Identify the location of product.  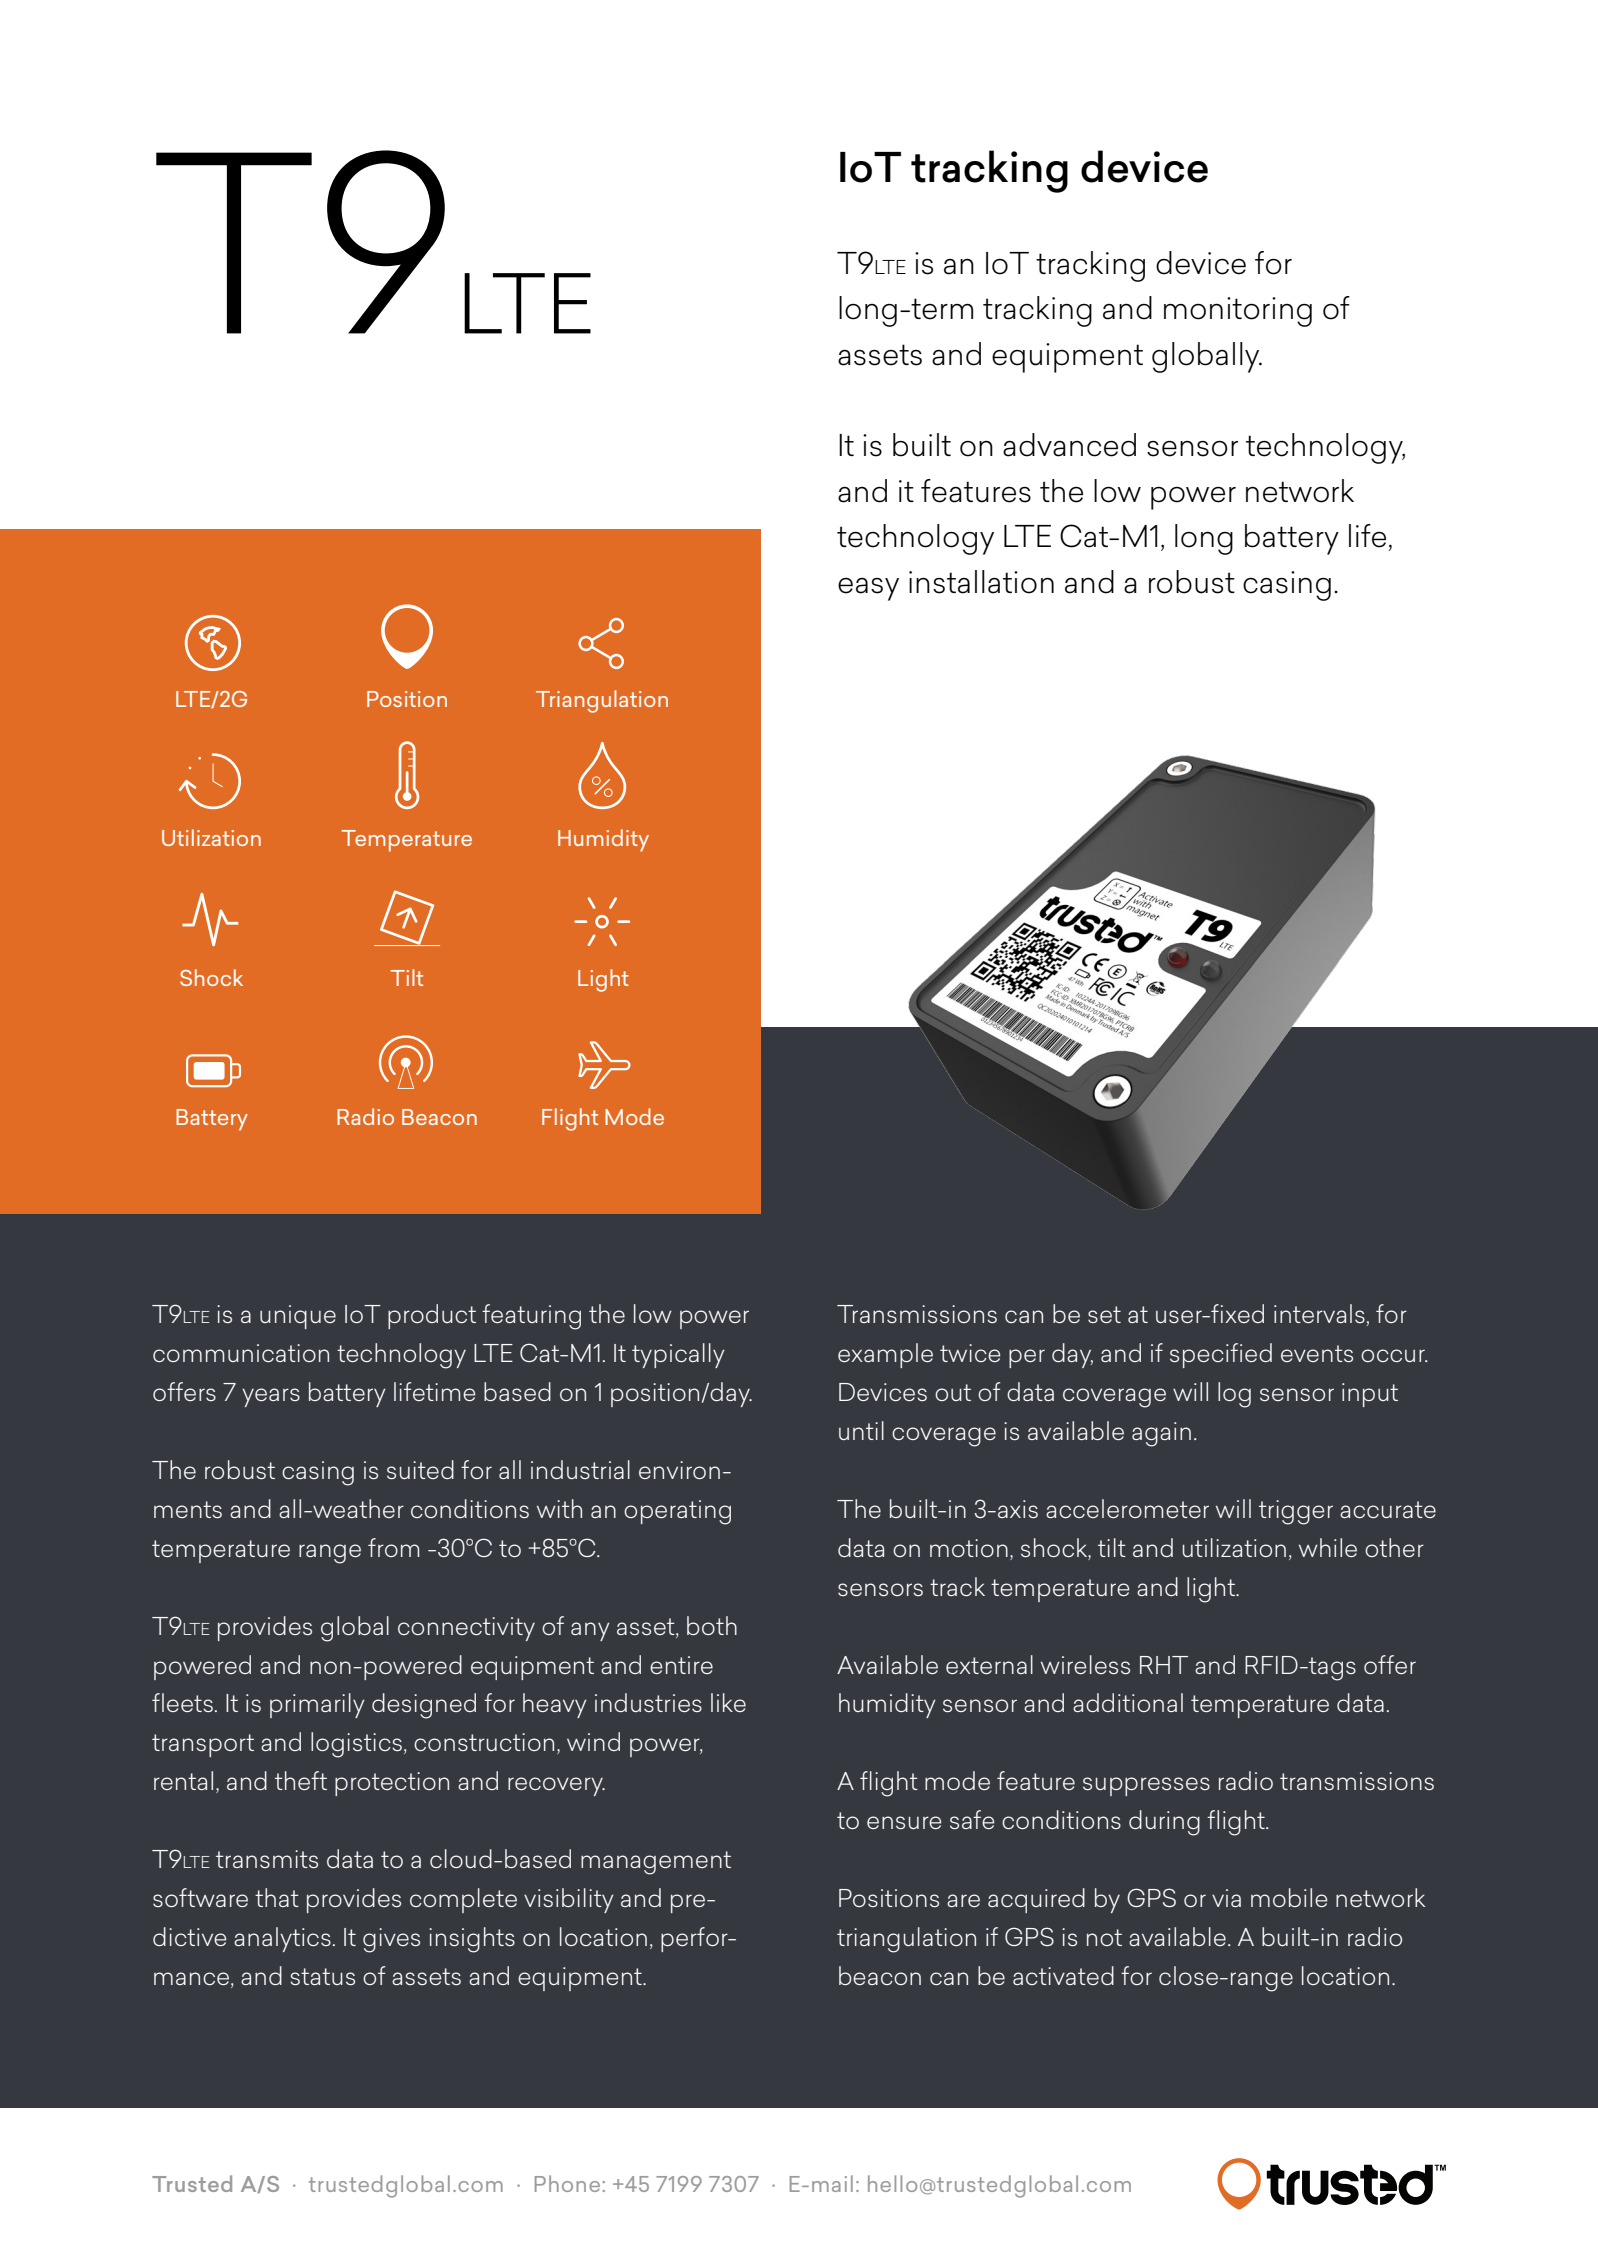
(432, 1316).
